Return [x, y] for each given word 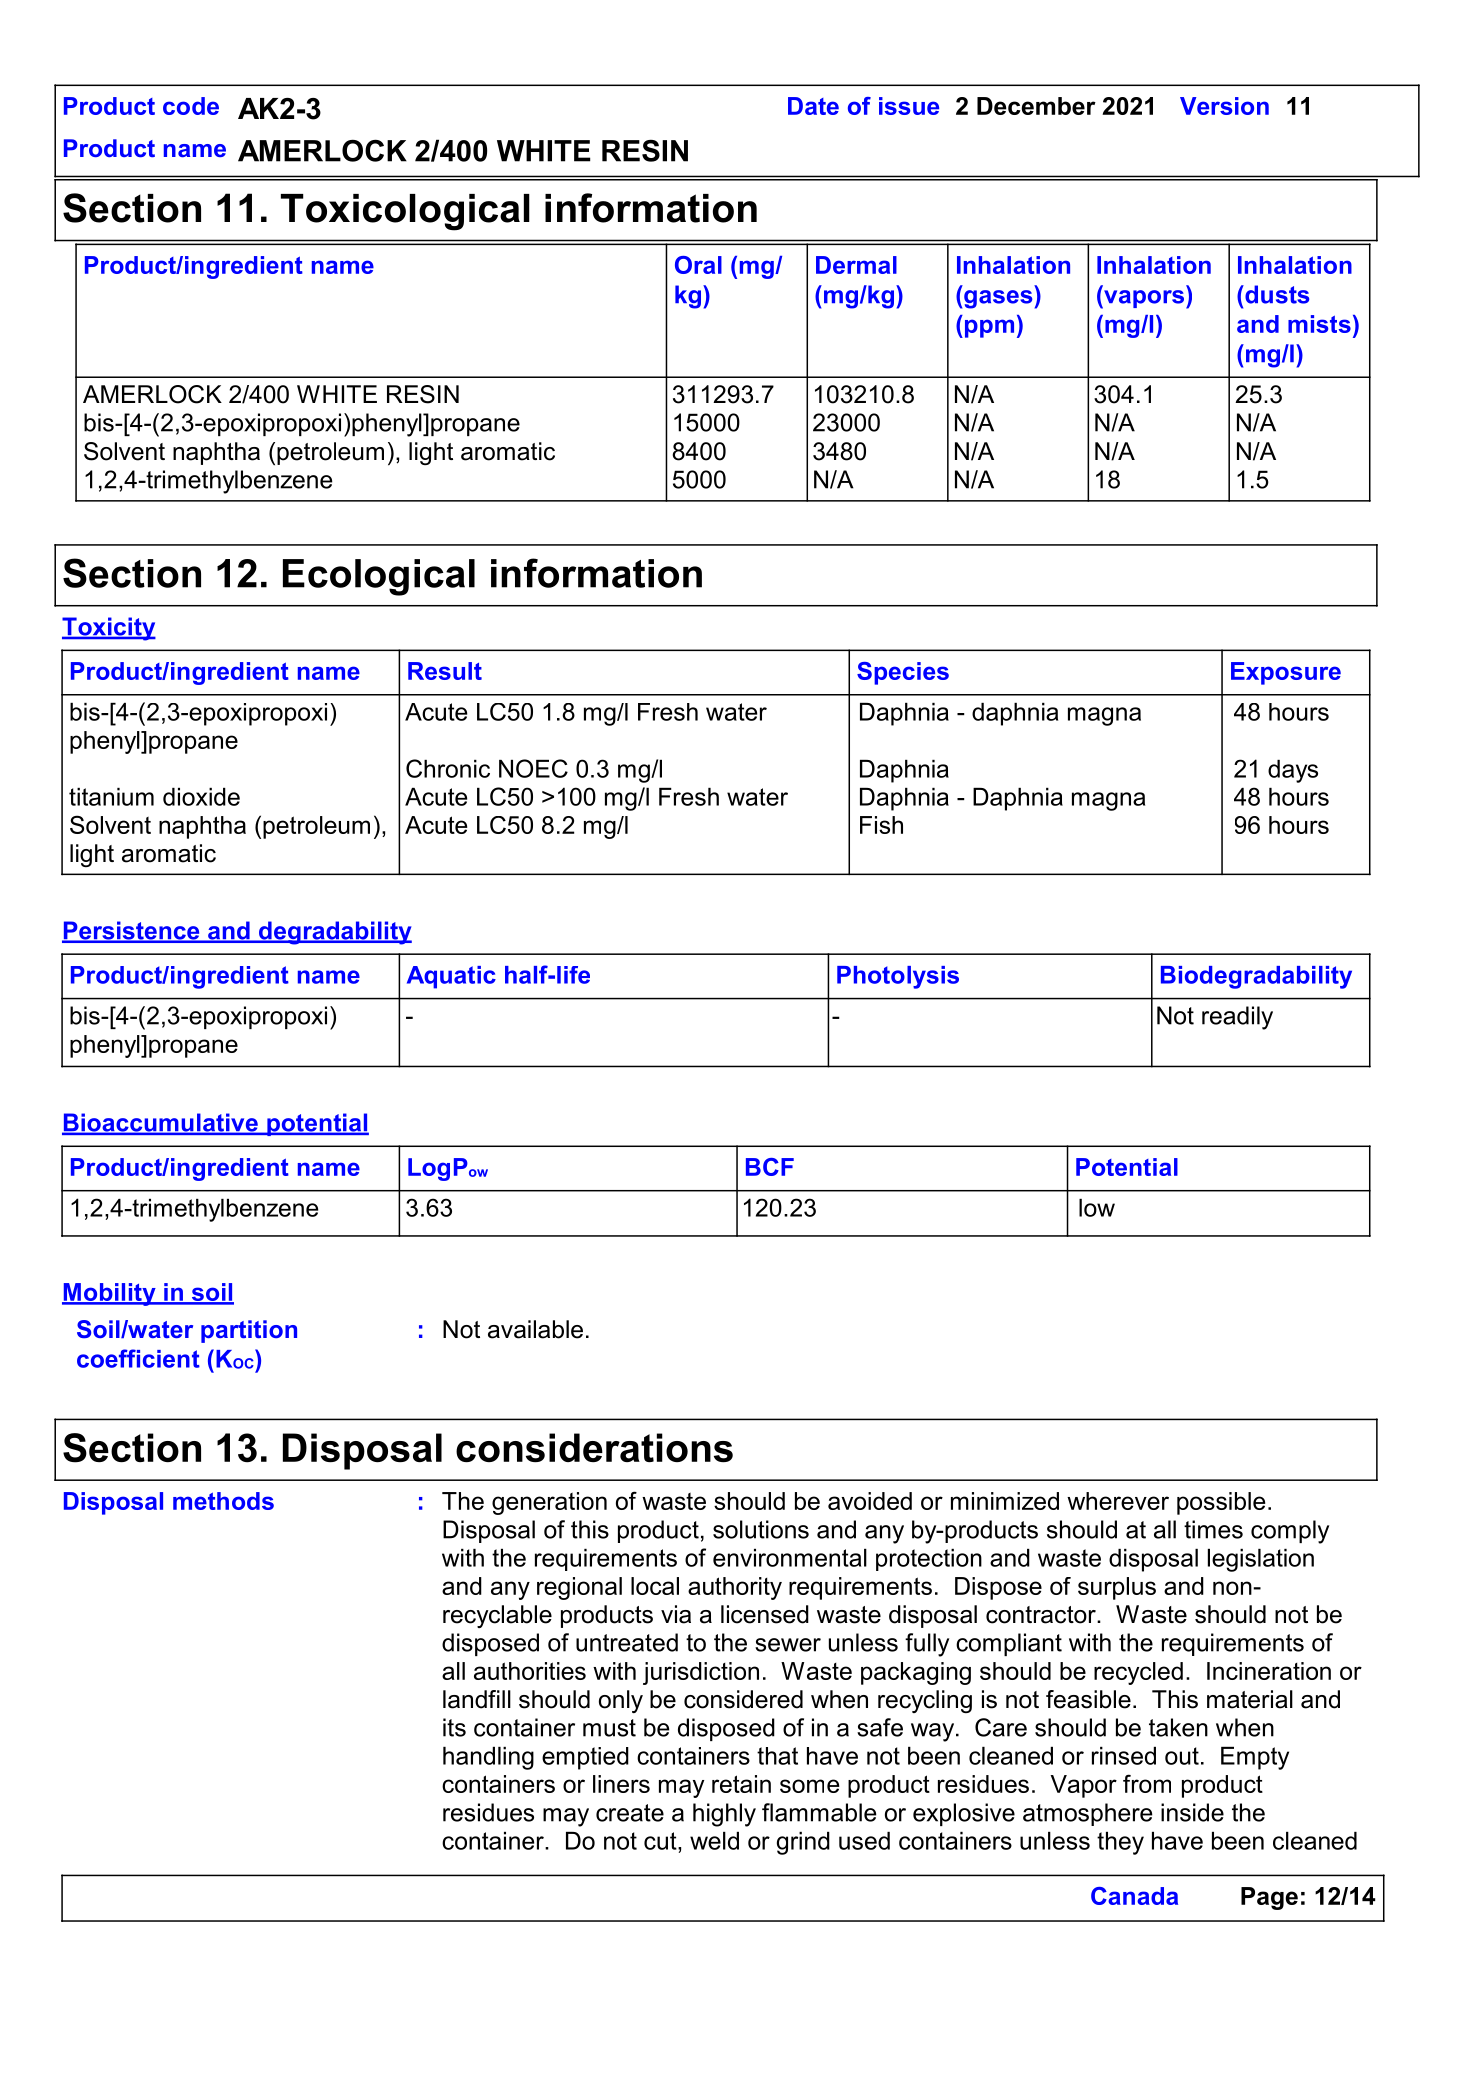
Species [903, 673]
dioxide [201, 797]
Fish [881, 825]
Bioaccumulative [161, 1123]
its [454, 1727]
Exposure [1286, 673]
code [191, 106]
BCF [770, 1167]
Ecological [379, 577]
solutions [761, 1529]
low [1097, 1208]
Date [813, 106]
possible [1221, 1503]
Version [1224, 106]
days [1293, 771]
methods [223, 1501]
